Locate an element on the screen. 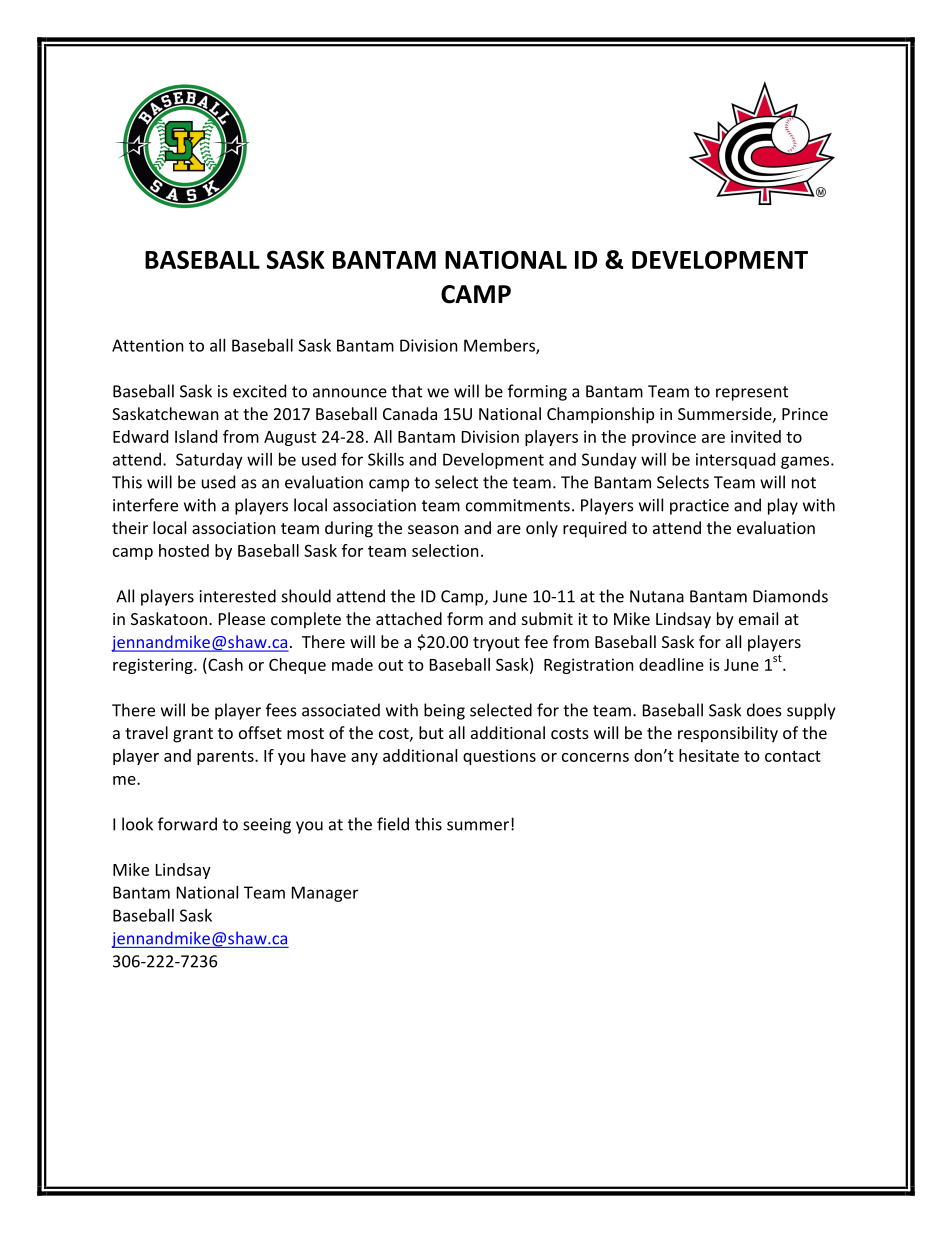 This screenshot has width=952, height=1233. attached is located at coordinates (409, 618).
